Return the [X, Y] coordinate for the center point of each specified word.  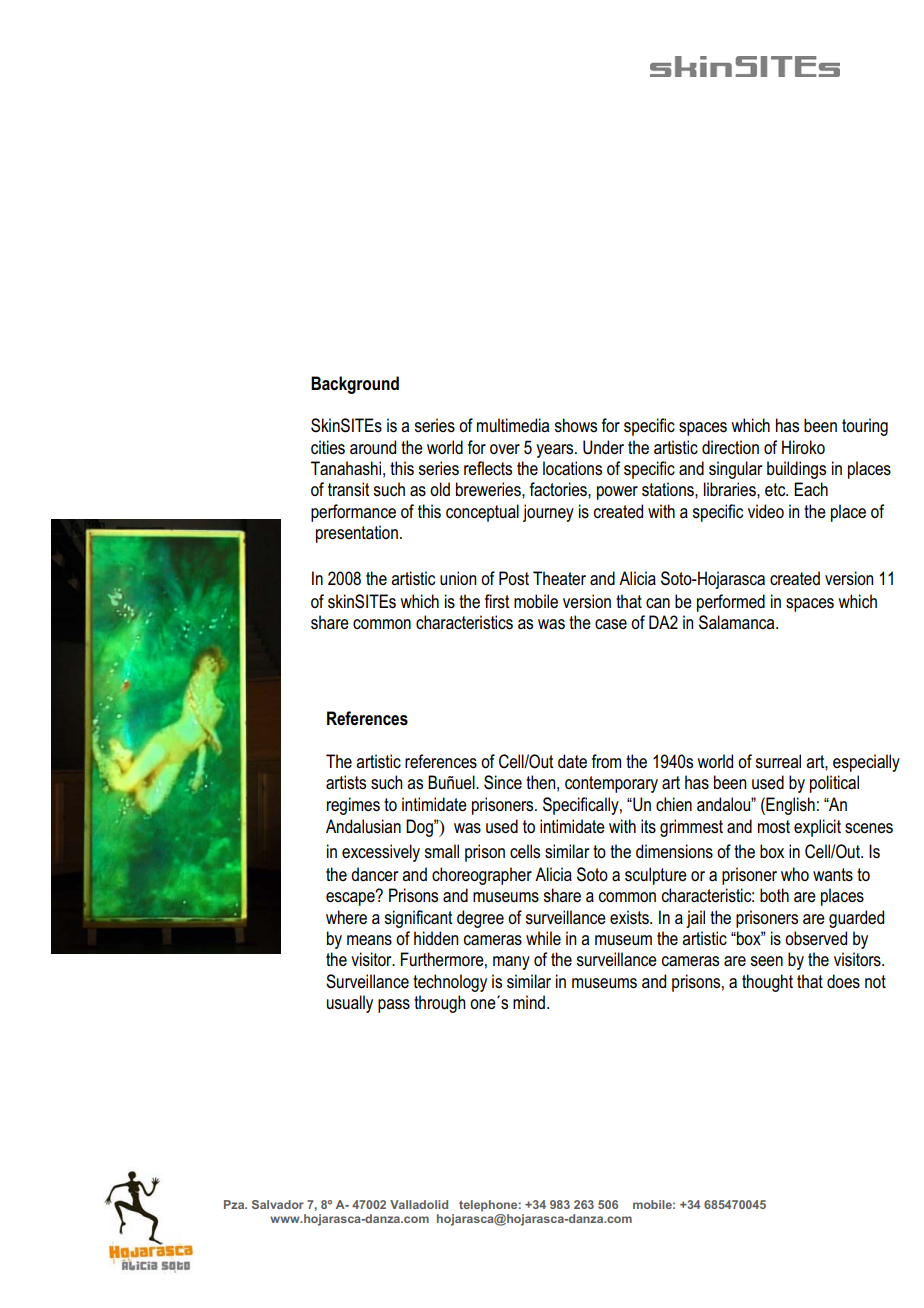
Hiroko [803, 447]
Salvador [278, 1204]
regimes [353, 806]
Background [355, 385]
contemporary [611, 784]
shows [576, 425]
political [834, 784]
